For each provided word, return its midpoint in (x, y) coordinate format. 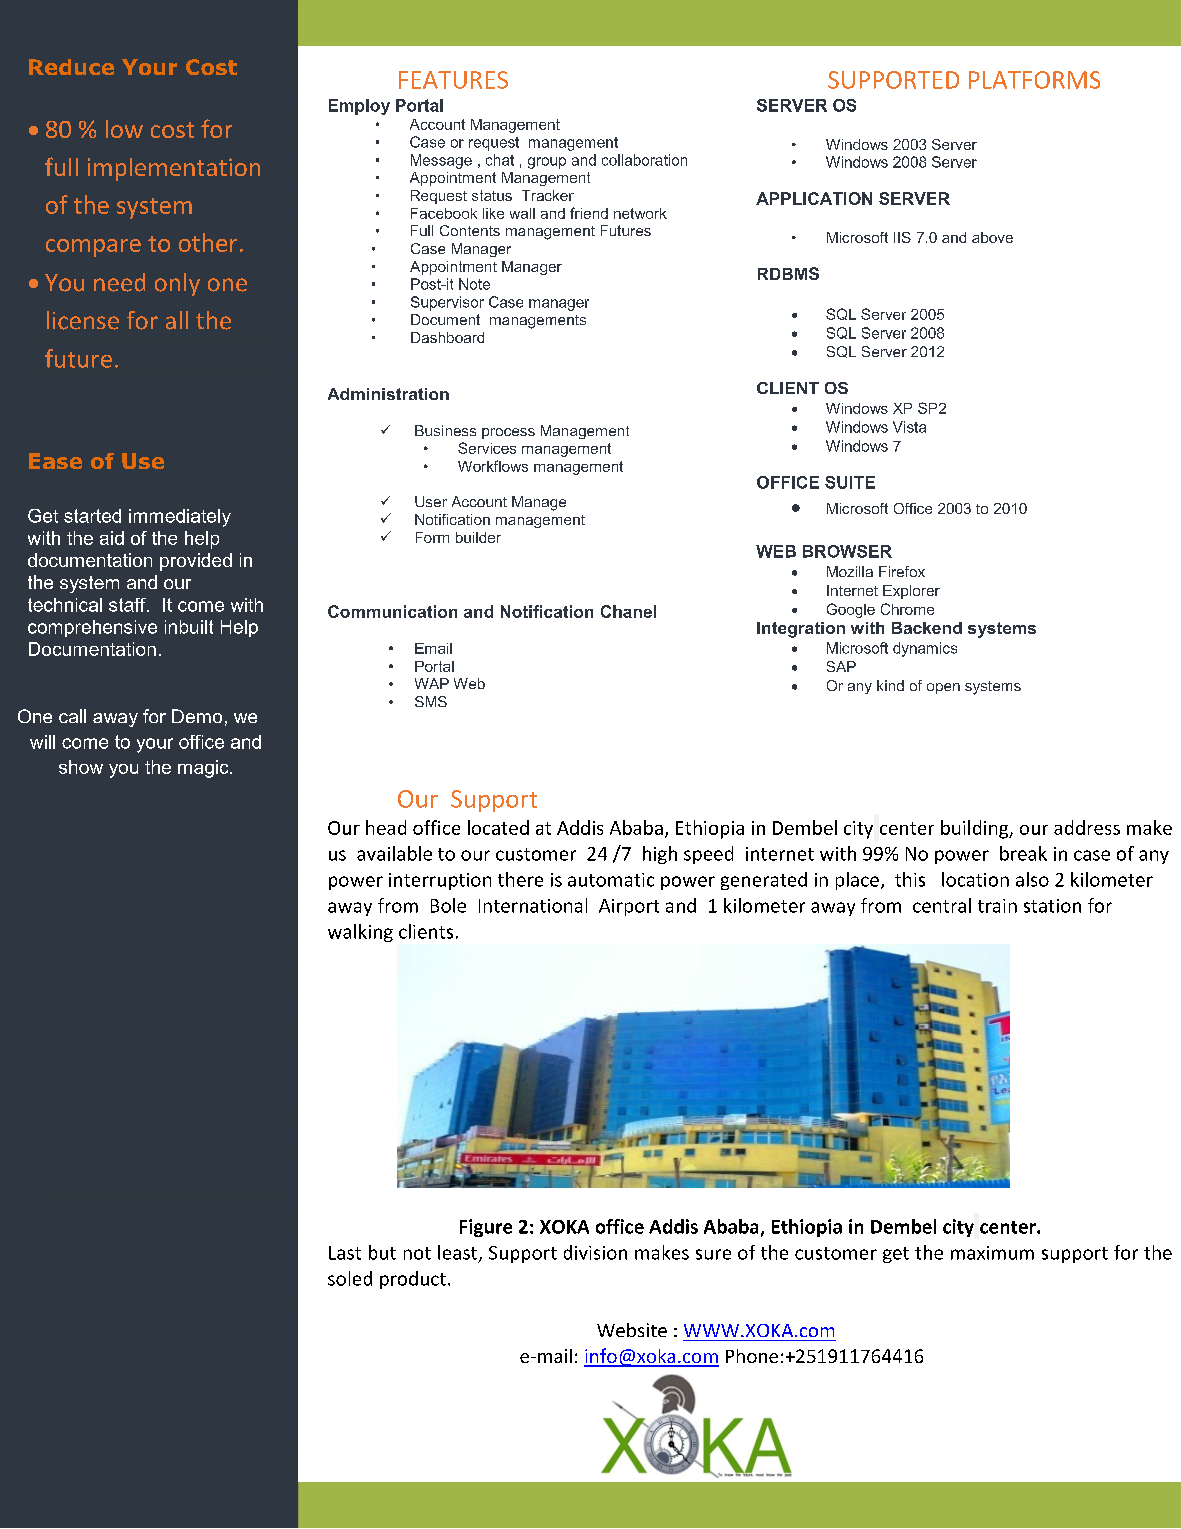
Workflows (493, 466)
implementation (174, 169)
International (533, 905)
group (547, 163)
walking (360, 933)
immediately (180, 518)
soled (350, 1278)
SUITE (850, 482)
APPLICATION (814, 198)
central (942, 905)
